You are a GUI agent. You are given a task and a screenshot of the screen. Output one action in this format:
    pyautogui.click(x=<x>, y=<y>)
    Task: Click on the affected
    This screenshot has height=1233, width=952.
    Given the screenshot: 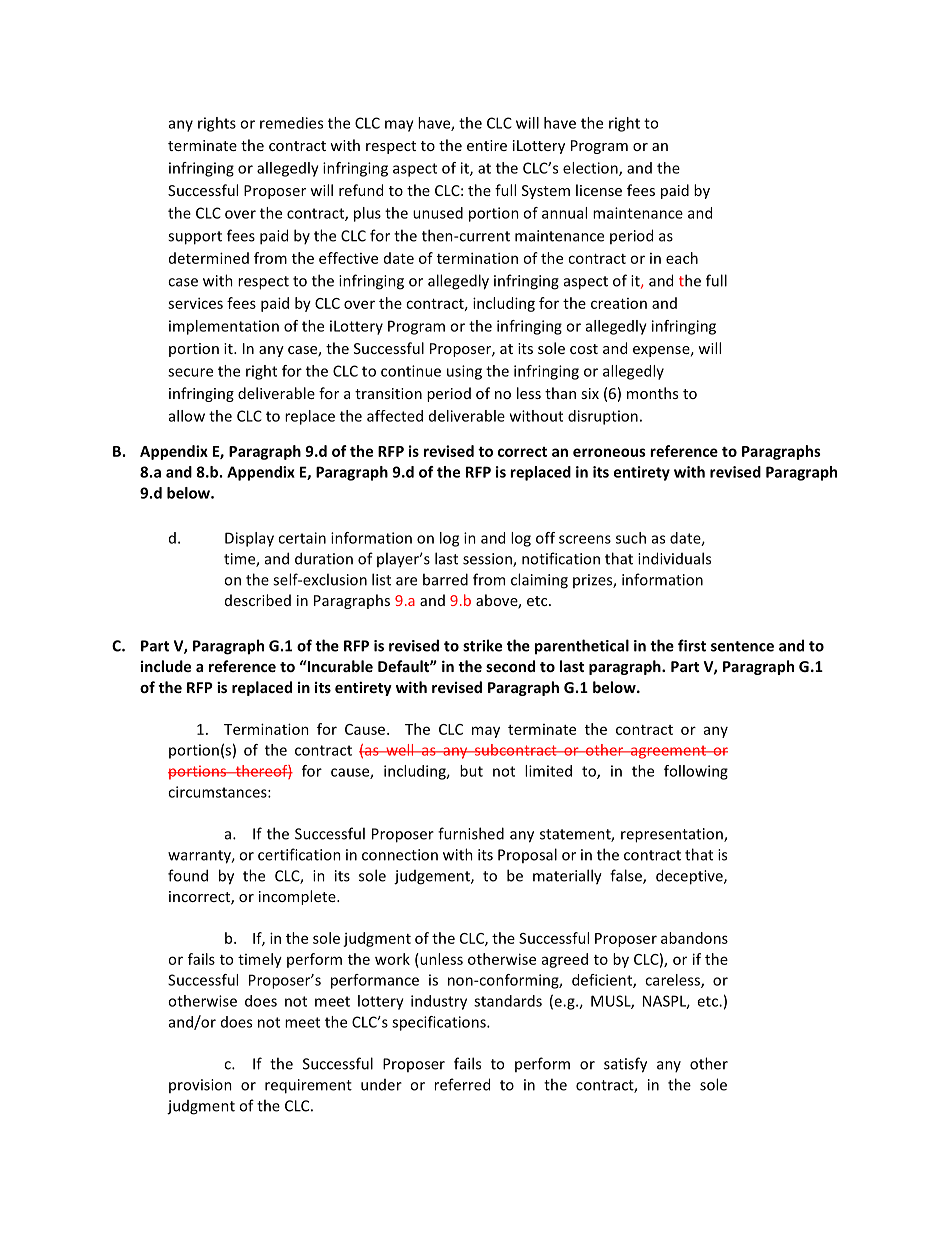 What is the action you would take?
    pyautogui.click(x=395, y=416)
